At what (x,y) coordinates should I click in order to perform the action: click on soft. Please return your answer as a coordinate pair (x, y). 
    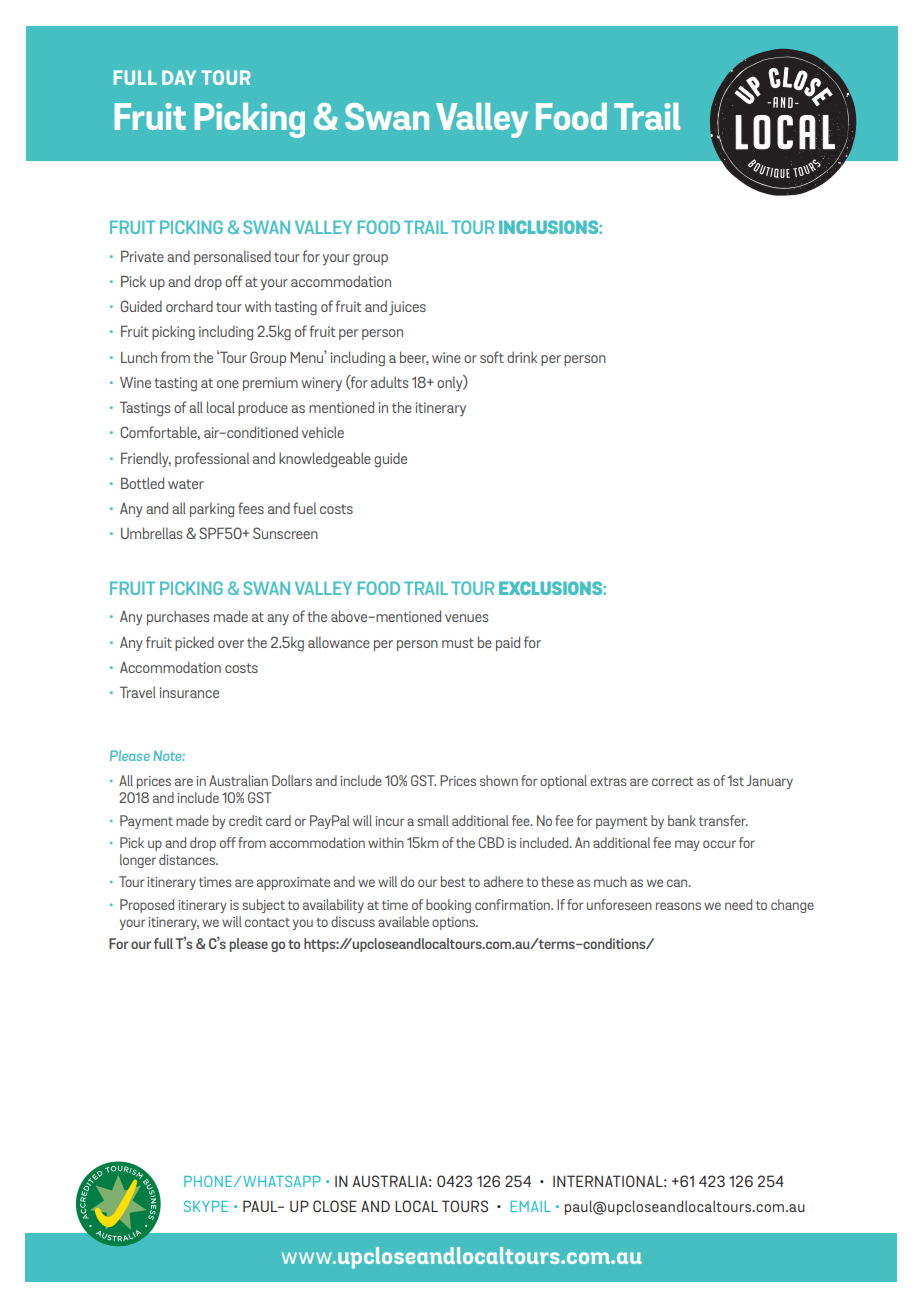
    Looking at the image, I should click on (492, 357).
